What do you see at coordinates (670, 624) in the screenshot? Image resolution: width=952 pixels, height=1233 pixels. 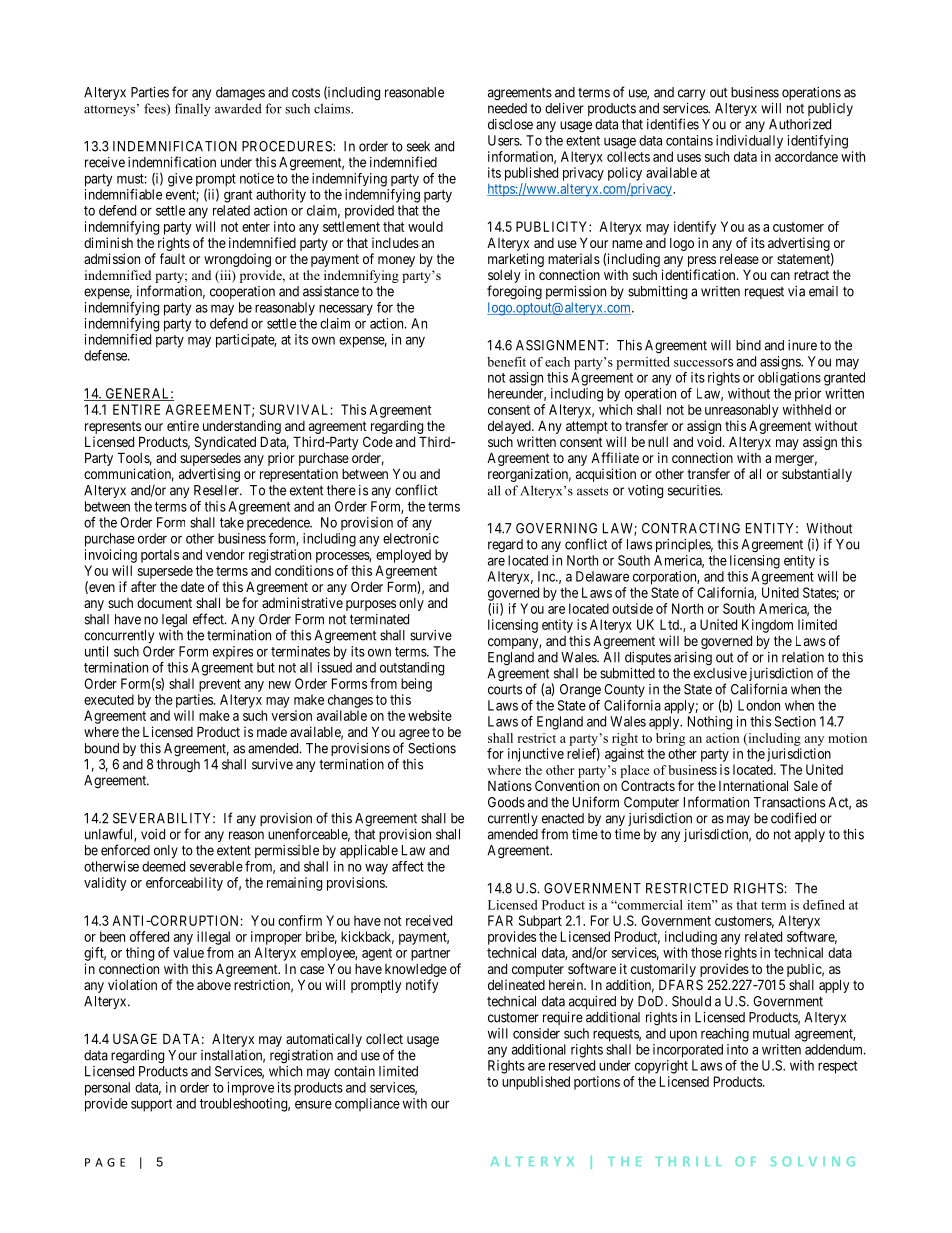 I see `Ltd` at bounding box center [670, 624].
